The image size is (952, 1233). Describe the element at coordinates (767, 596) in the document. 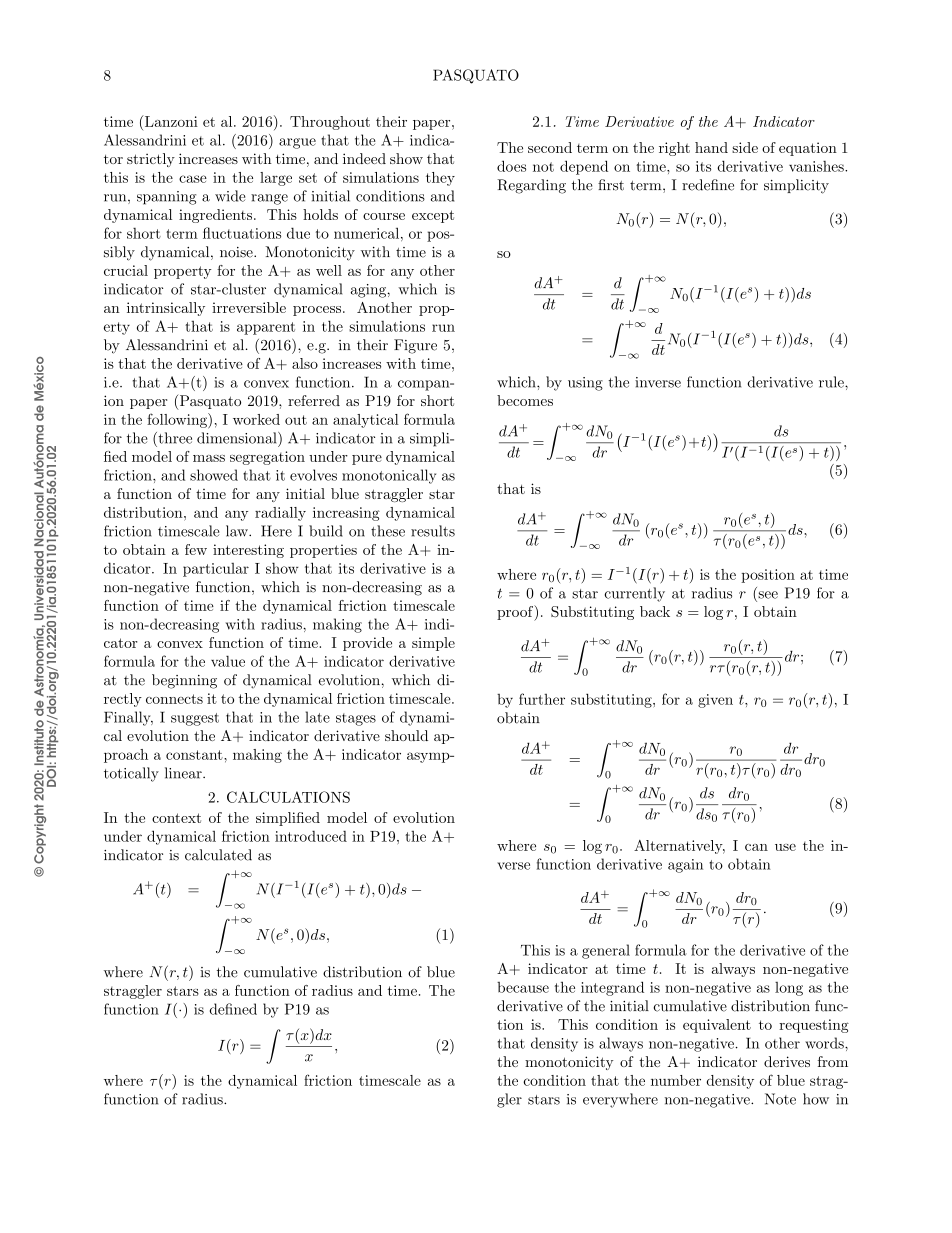

I see `see` at that location.
